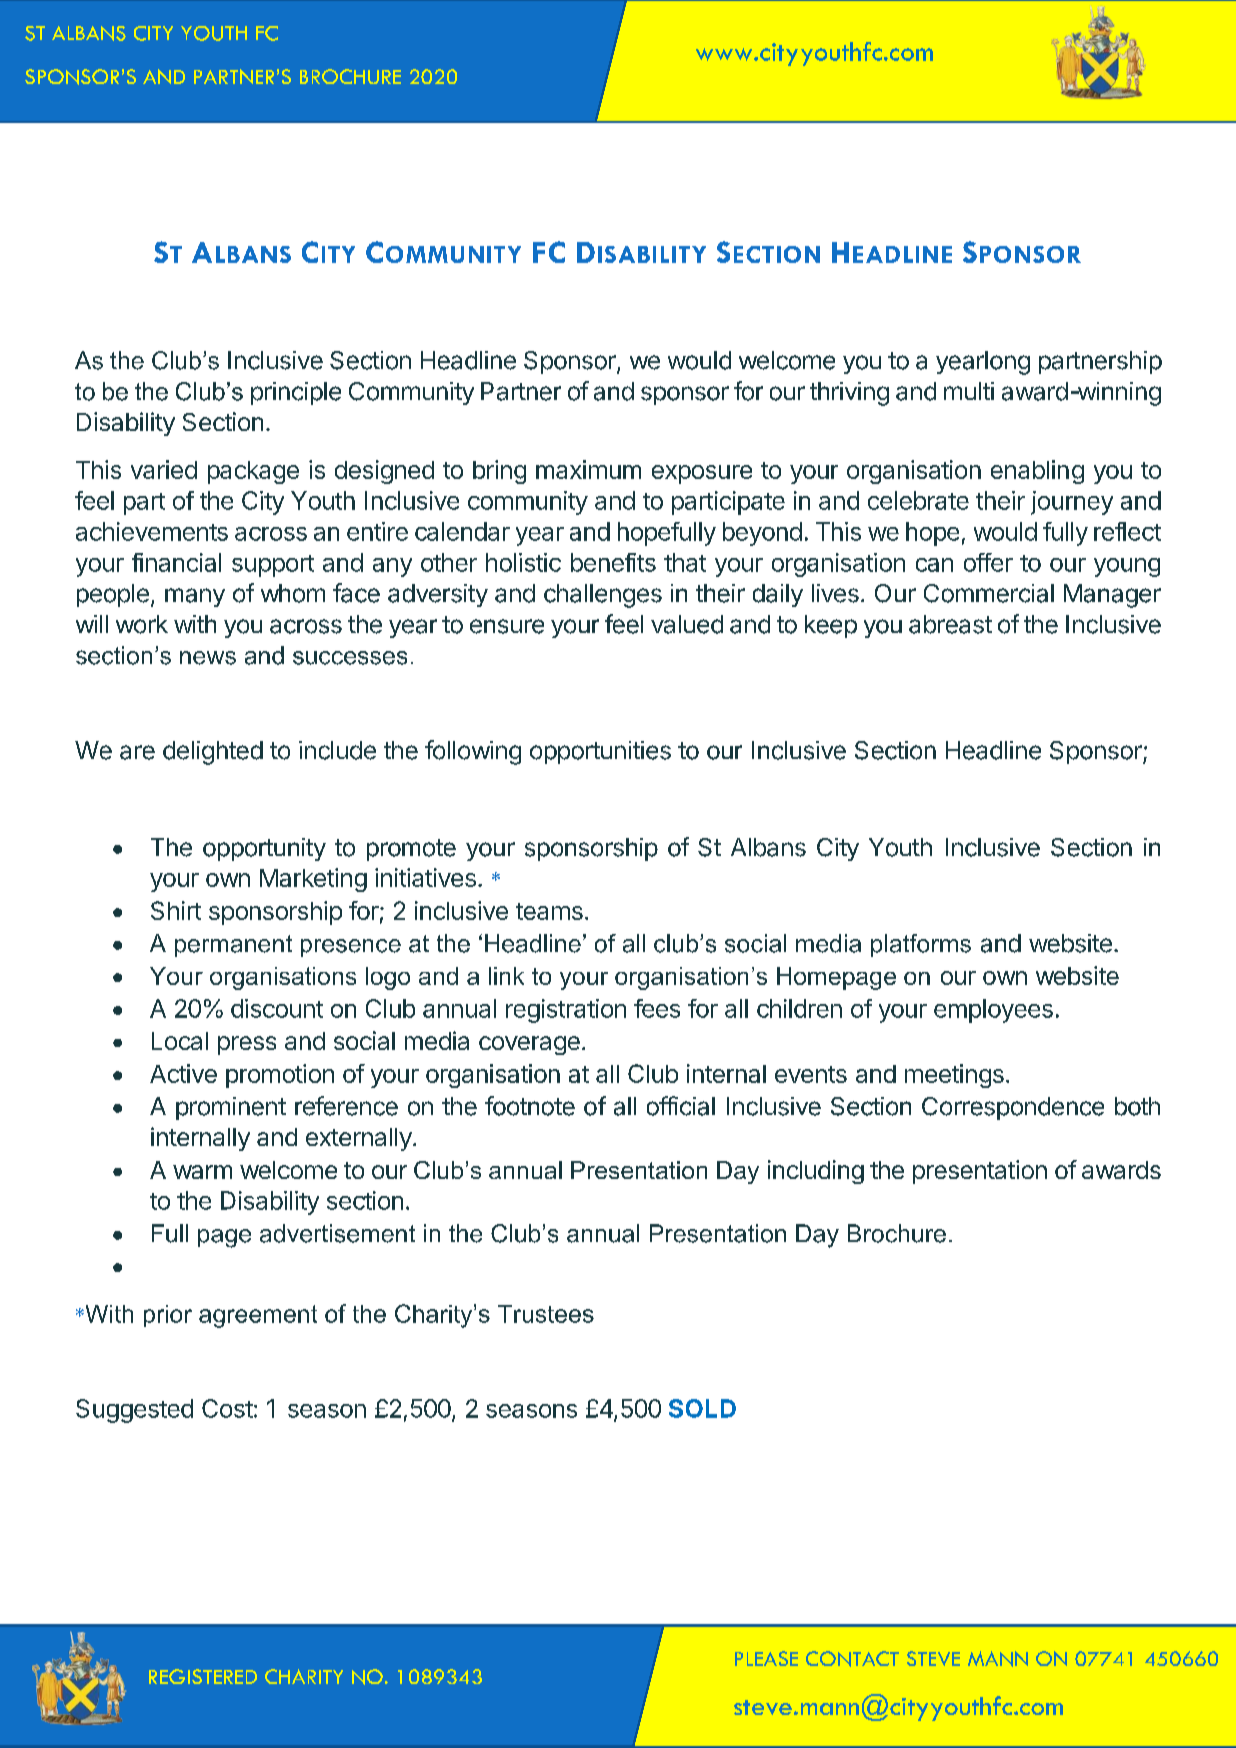  I want to click on maximum, so click(588, 469).
